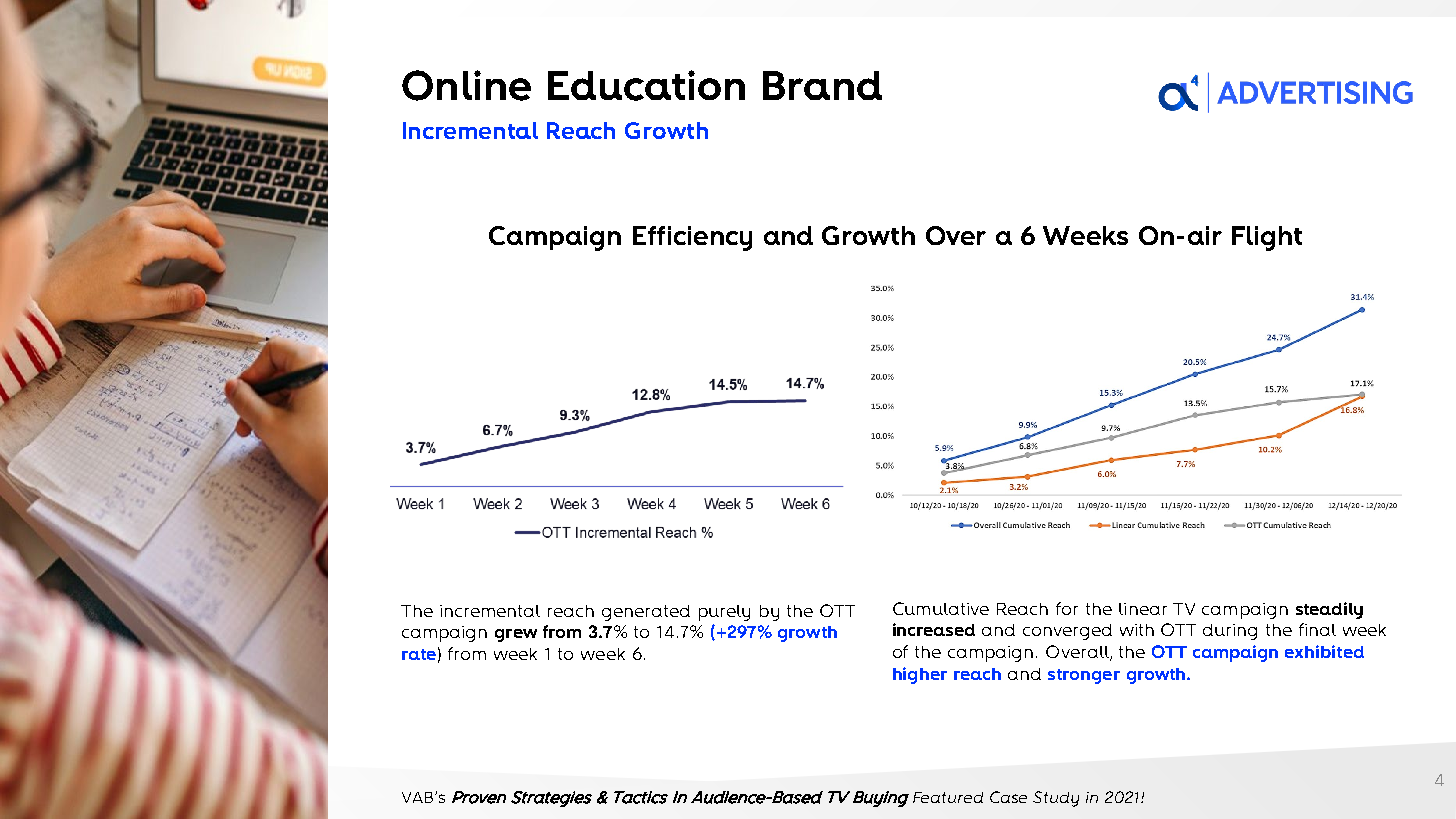 This screenshot has height=819, width=1456. What do you see at coordinates (822, 85) in the screenshot?
I see `Brand` at bounding box center [822, 85].
